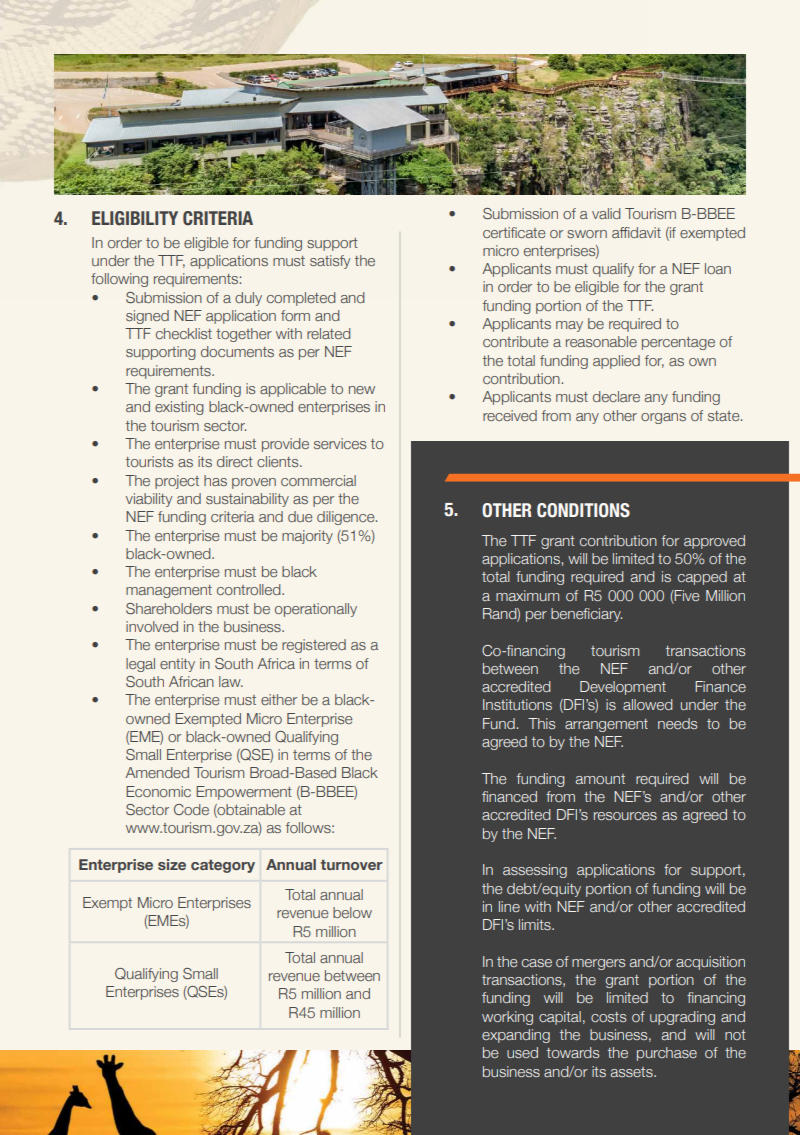 This screenshot has width=800, height=1135. I want to click on below, so click(352, 912).
